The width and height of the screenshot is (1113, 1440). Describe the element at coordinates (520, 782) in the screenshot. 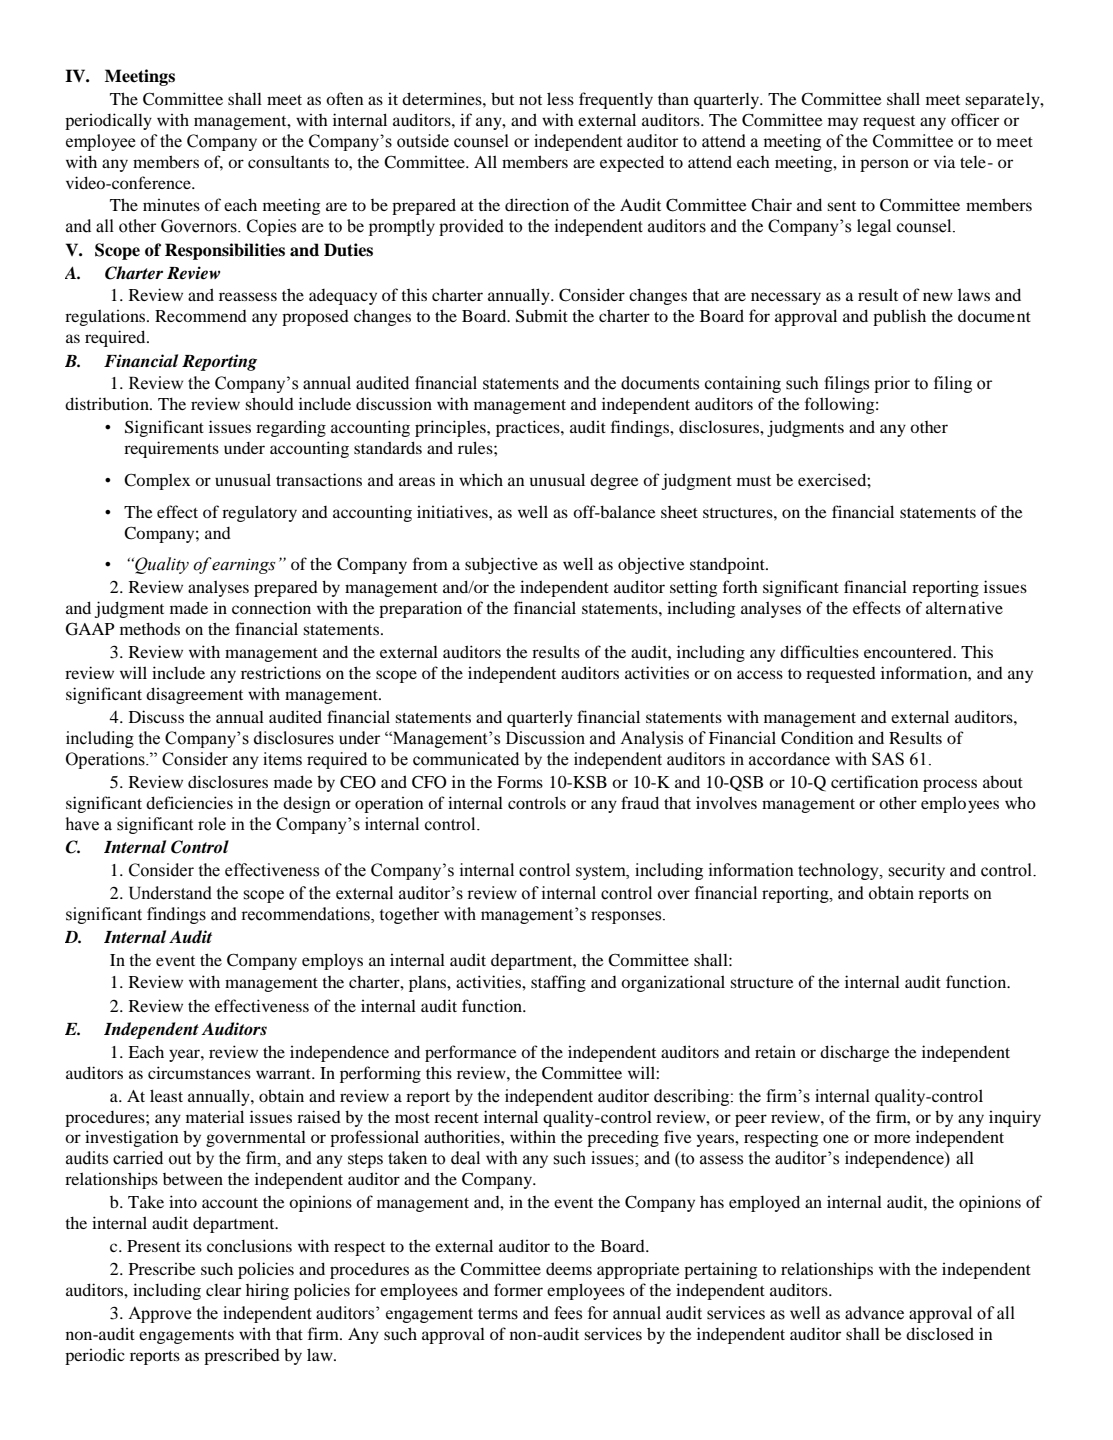

I see `Forms` at that location.
